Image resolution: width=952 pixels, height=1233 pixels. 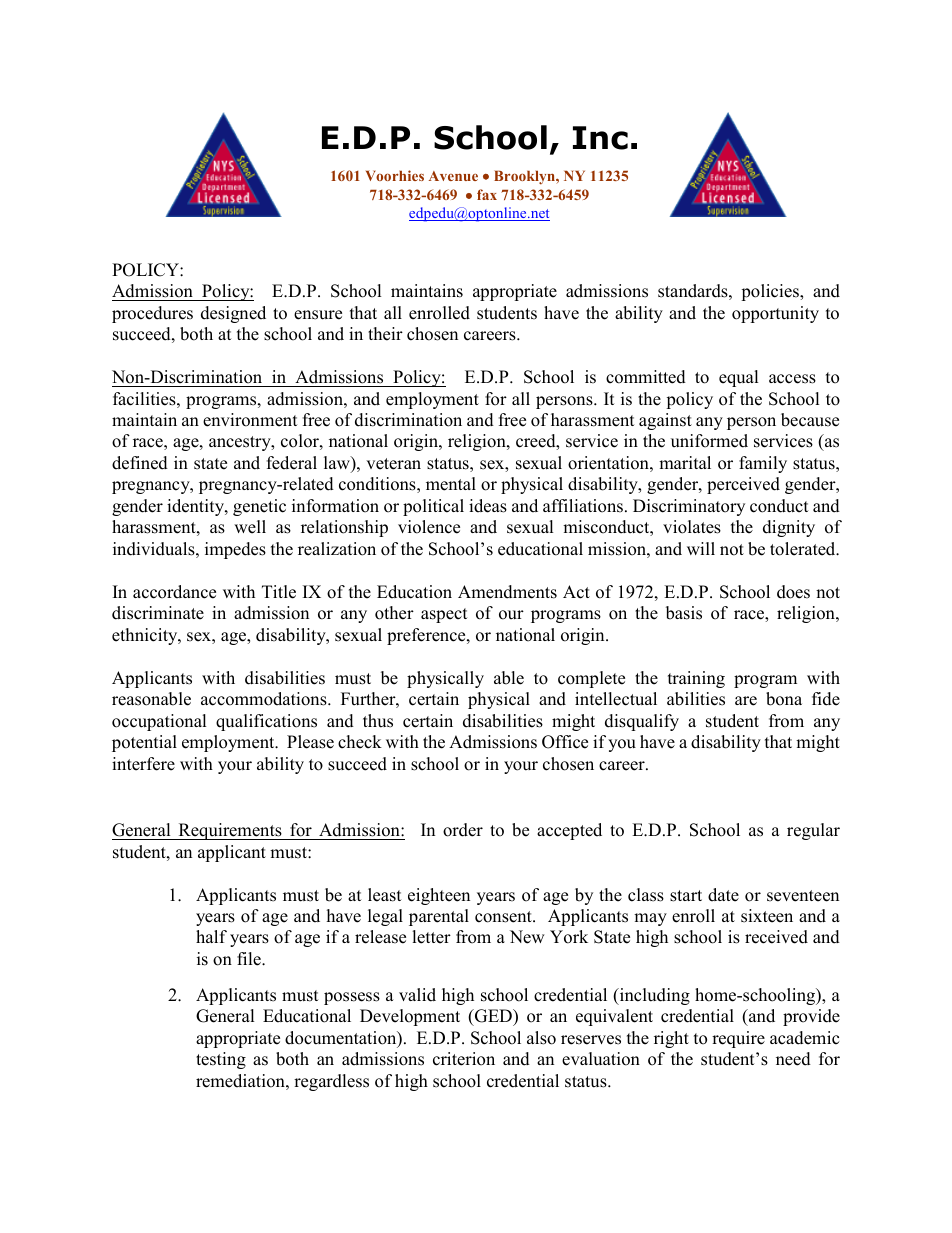 I want to click on testing, so click(x=221, y=1060).
